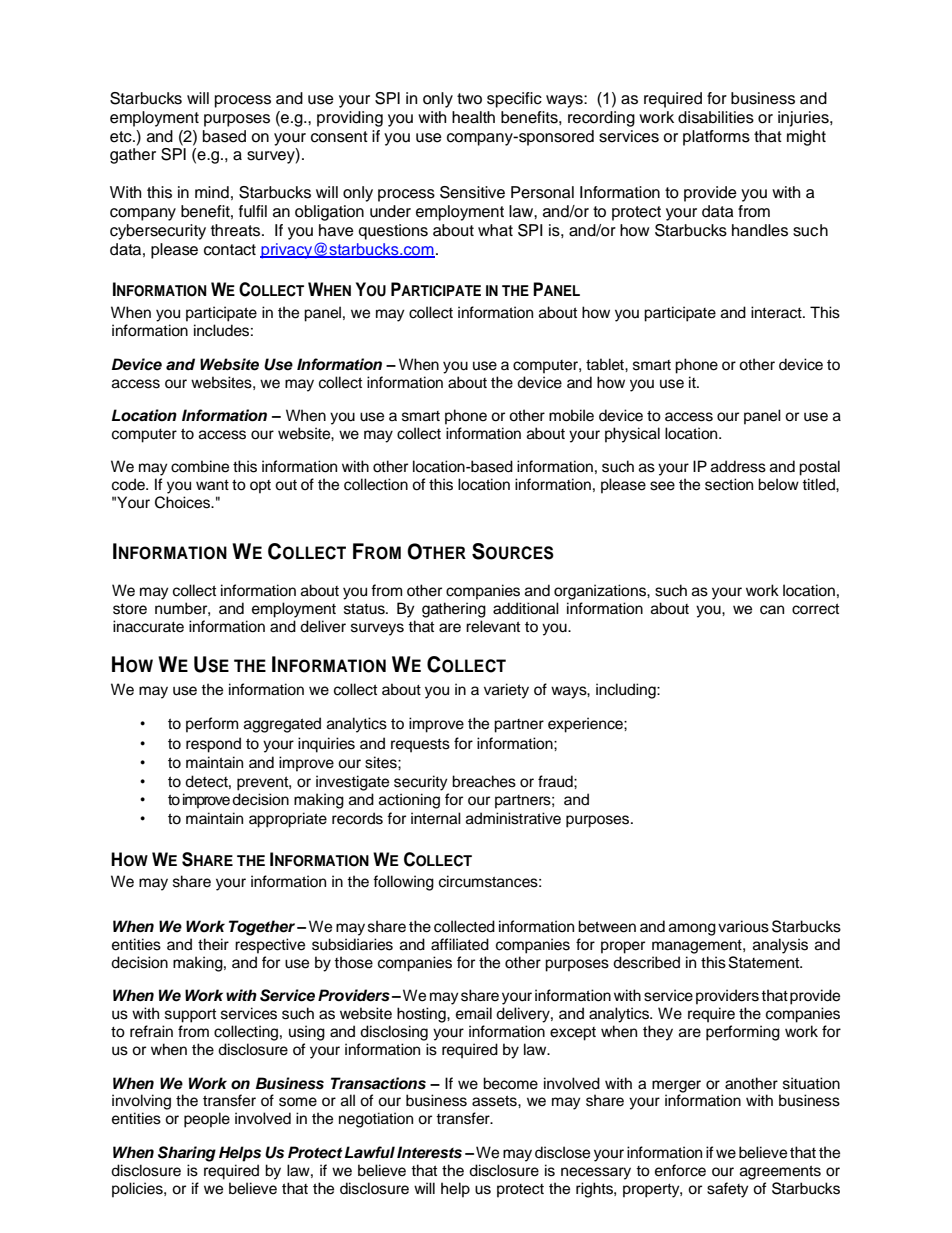 The image size is (952, 1233). What do you see at coordinates (493, 626) in the image?
I see `relevant` at bounding box center [493, 626].
